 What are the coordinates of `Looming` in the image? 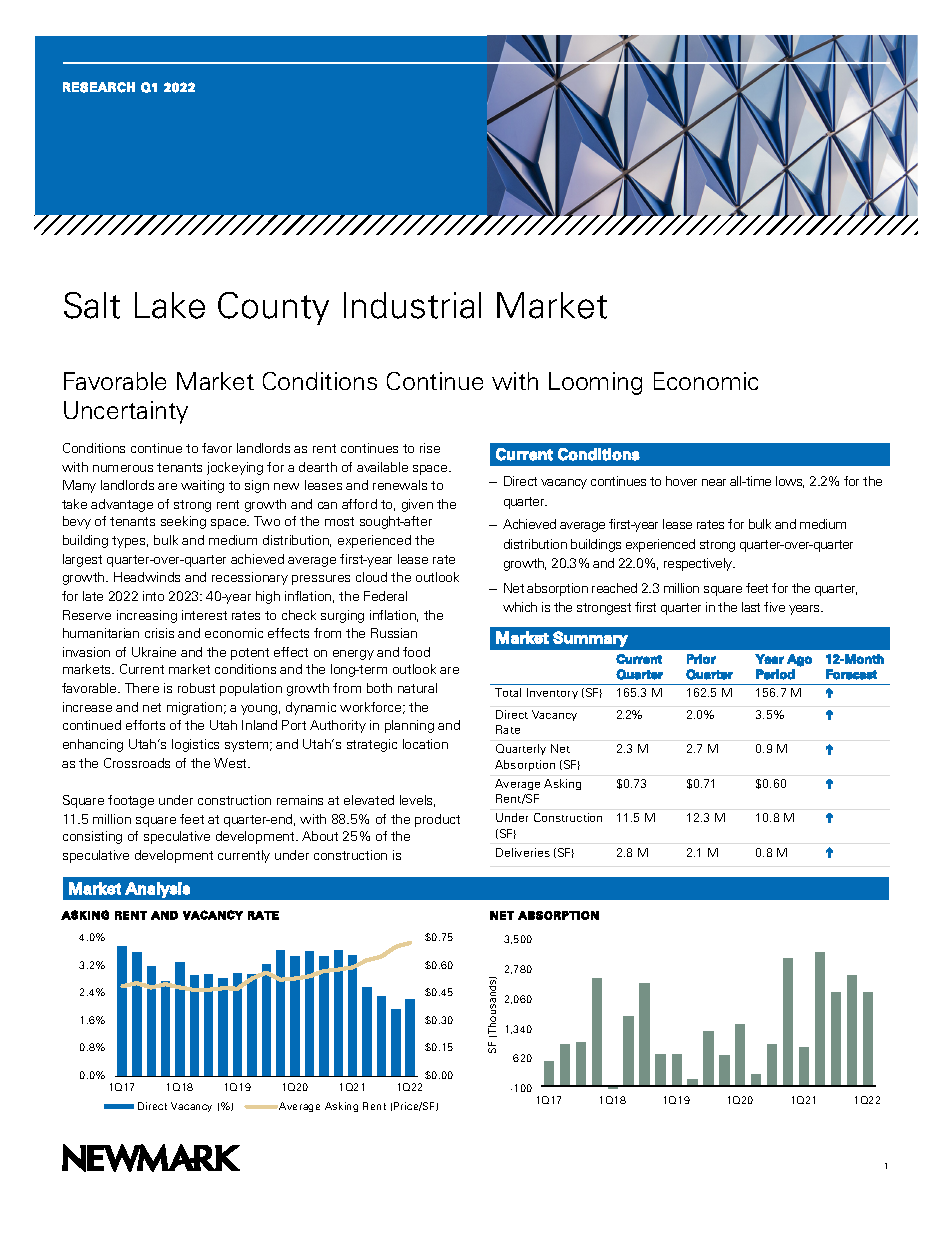 It's located at (595, 383).
